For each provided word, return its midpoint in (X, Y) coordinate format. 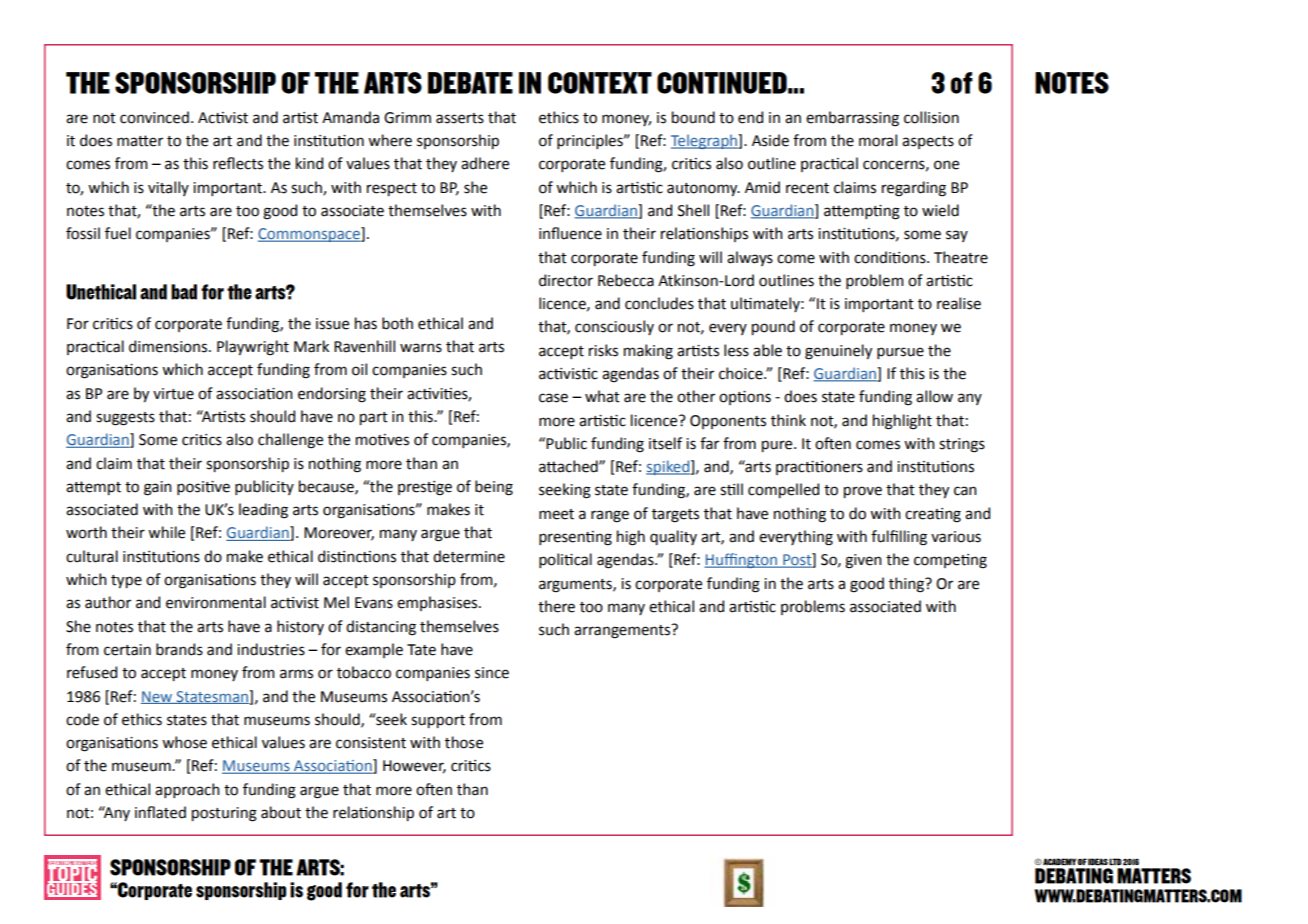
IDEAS (1098, 861)
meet (556, 514)
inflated (160, 812)
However (414, 767)
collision (931, 117)
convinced (154, 117)
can (965, 491)
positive (203, 488)
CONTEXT (600, 83)
